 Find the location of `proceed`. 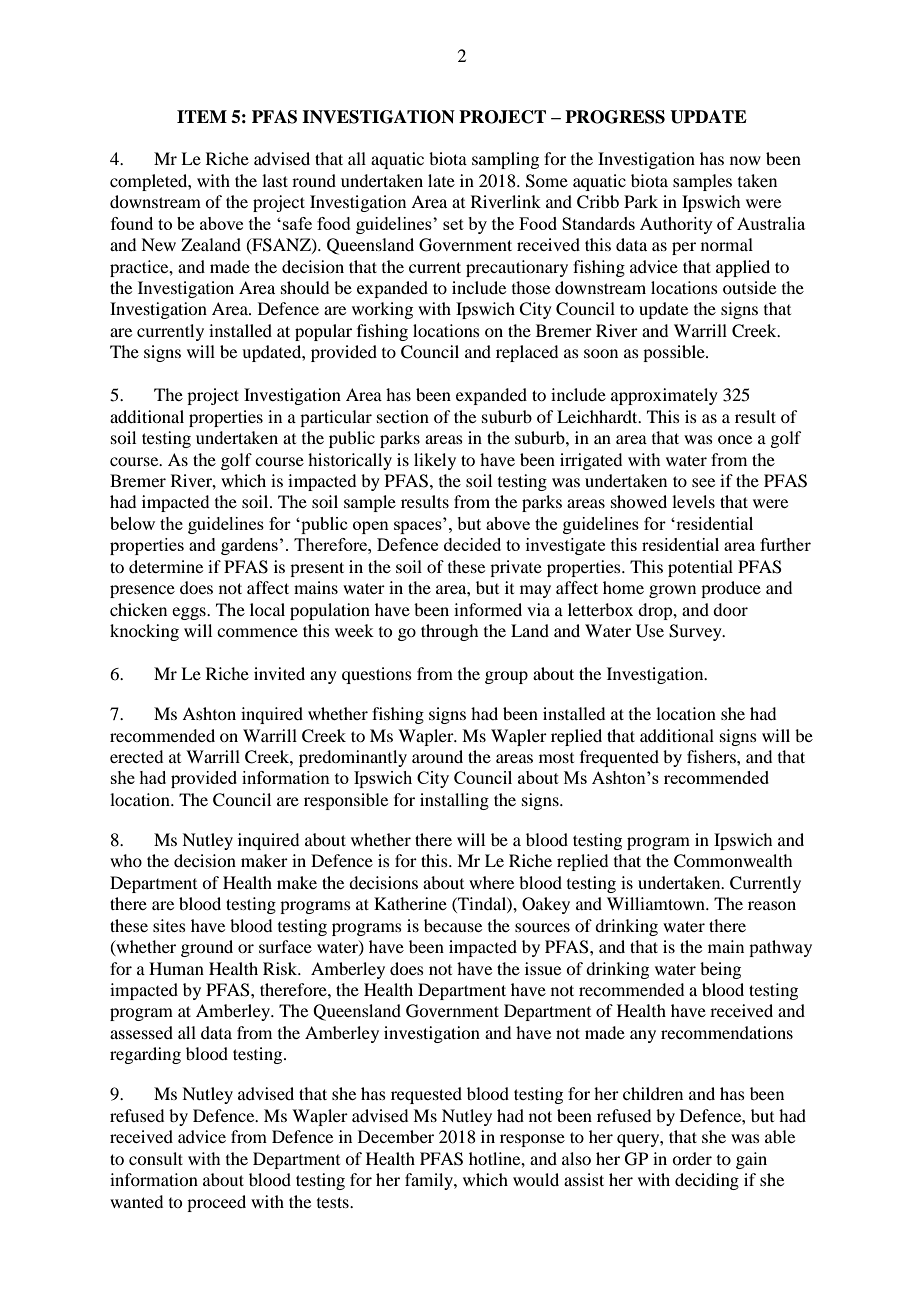

proceed is located at coordinates (216, 1203).
